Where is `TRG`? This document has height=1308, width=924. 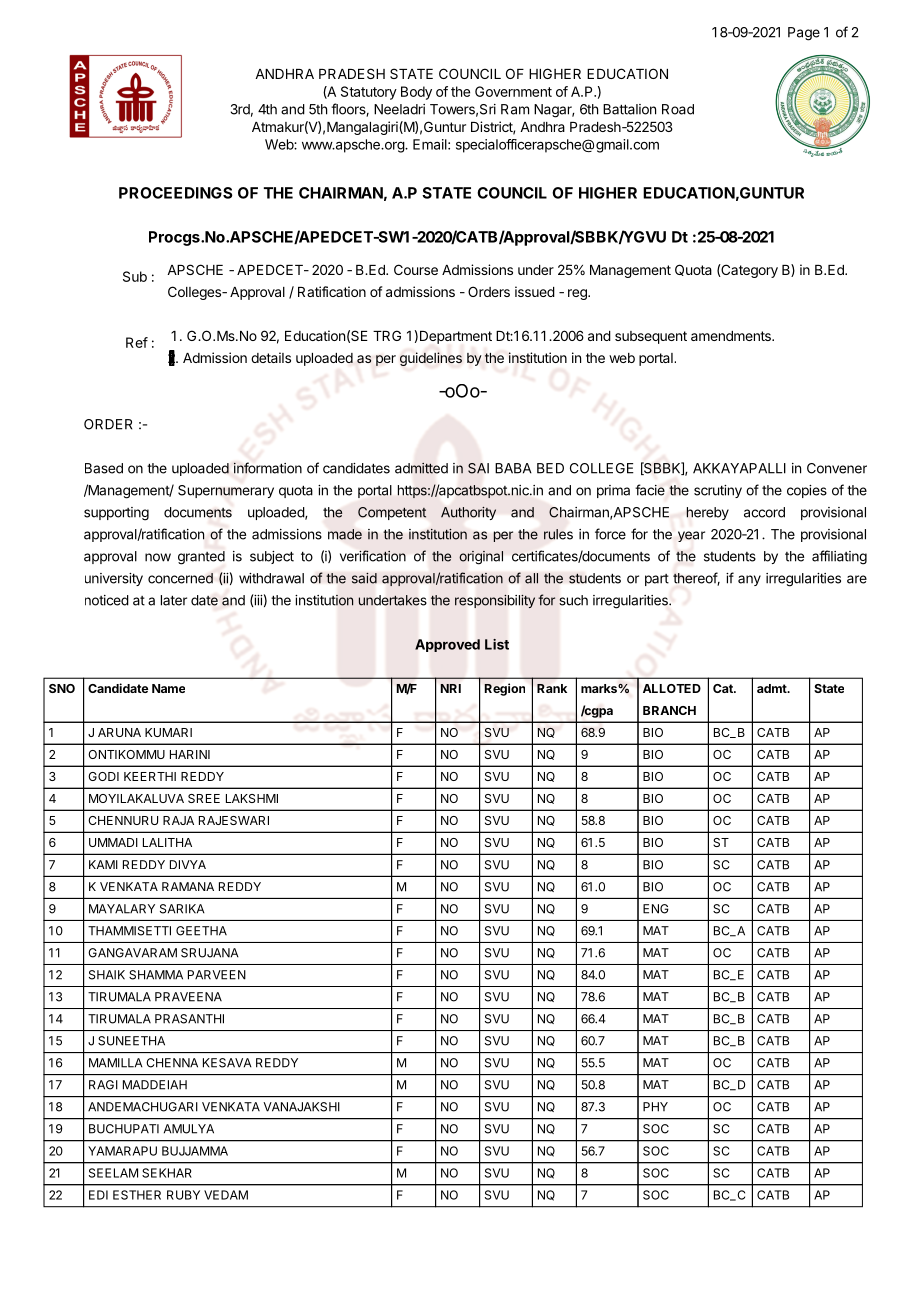
TRG is located at coordinates (387, 335).
